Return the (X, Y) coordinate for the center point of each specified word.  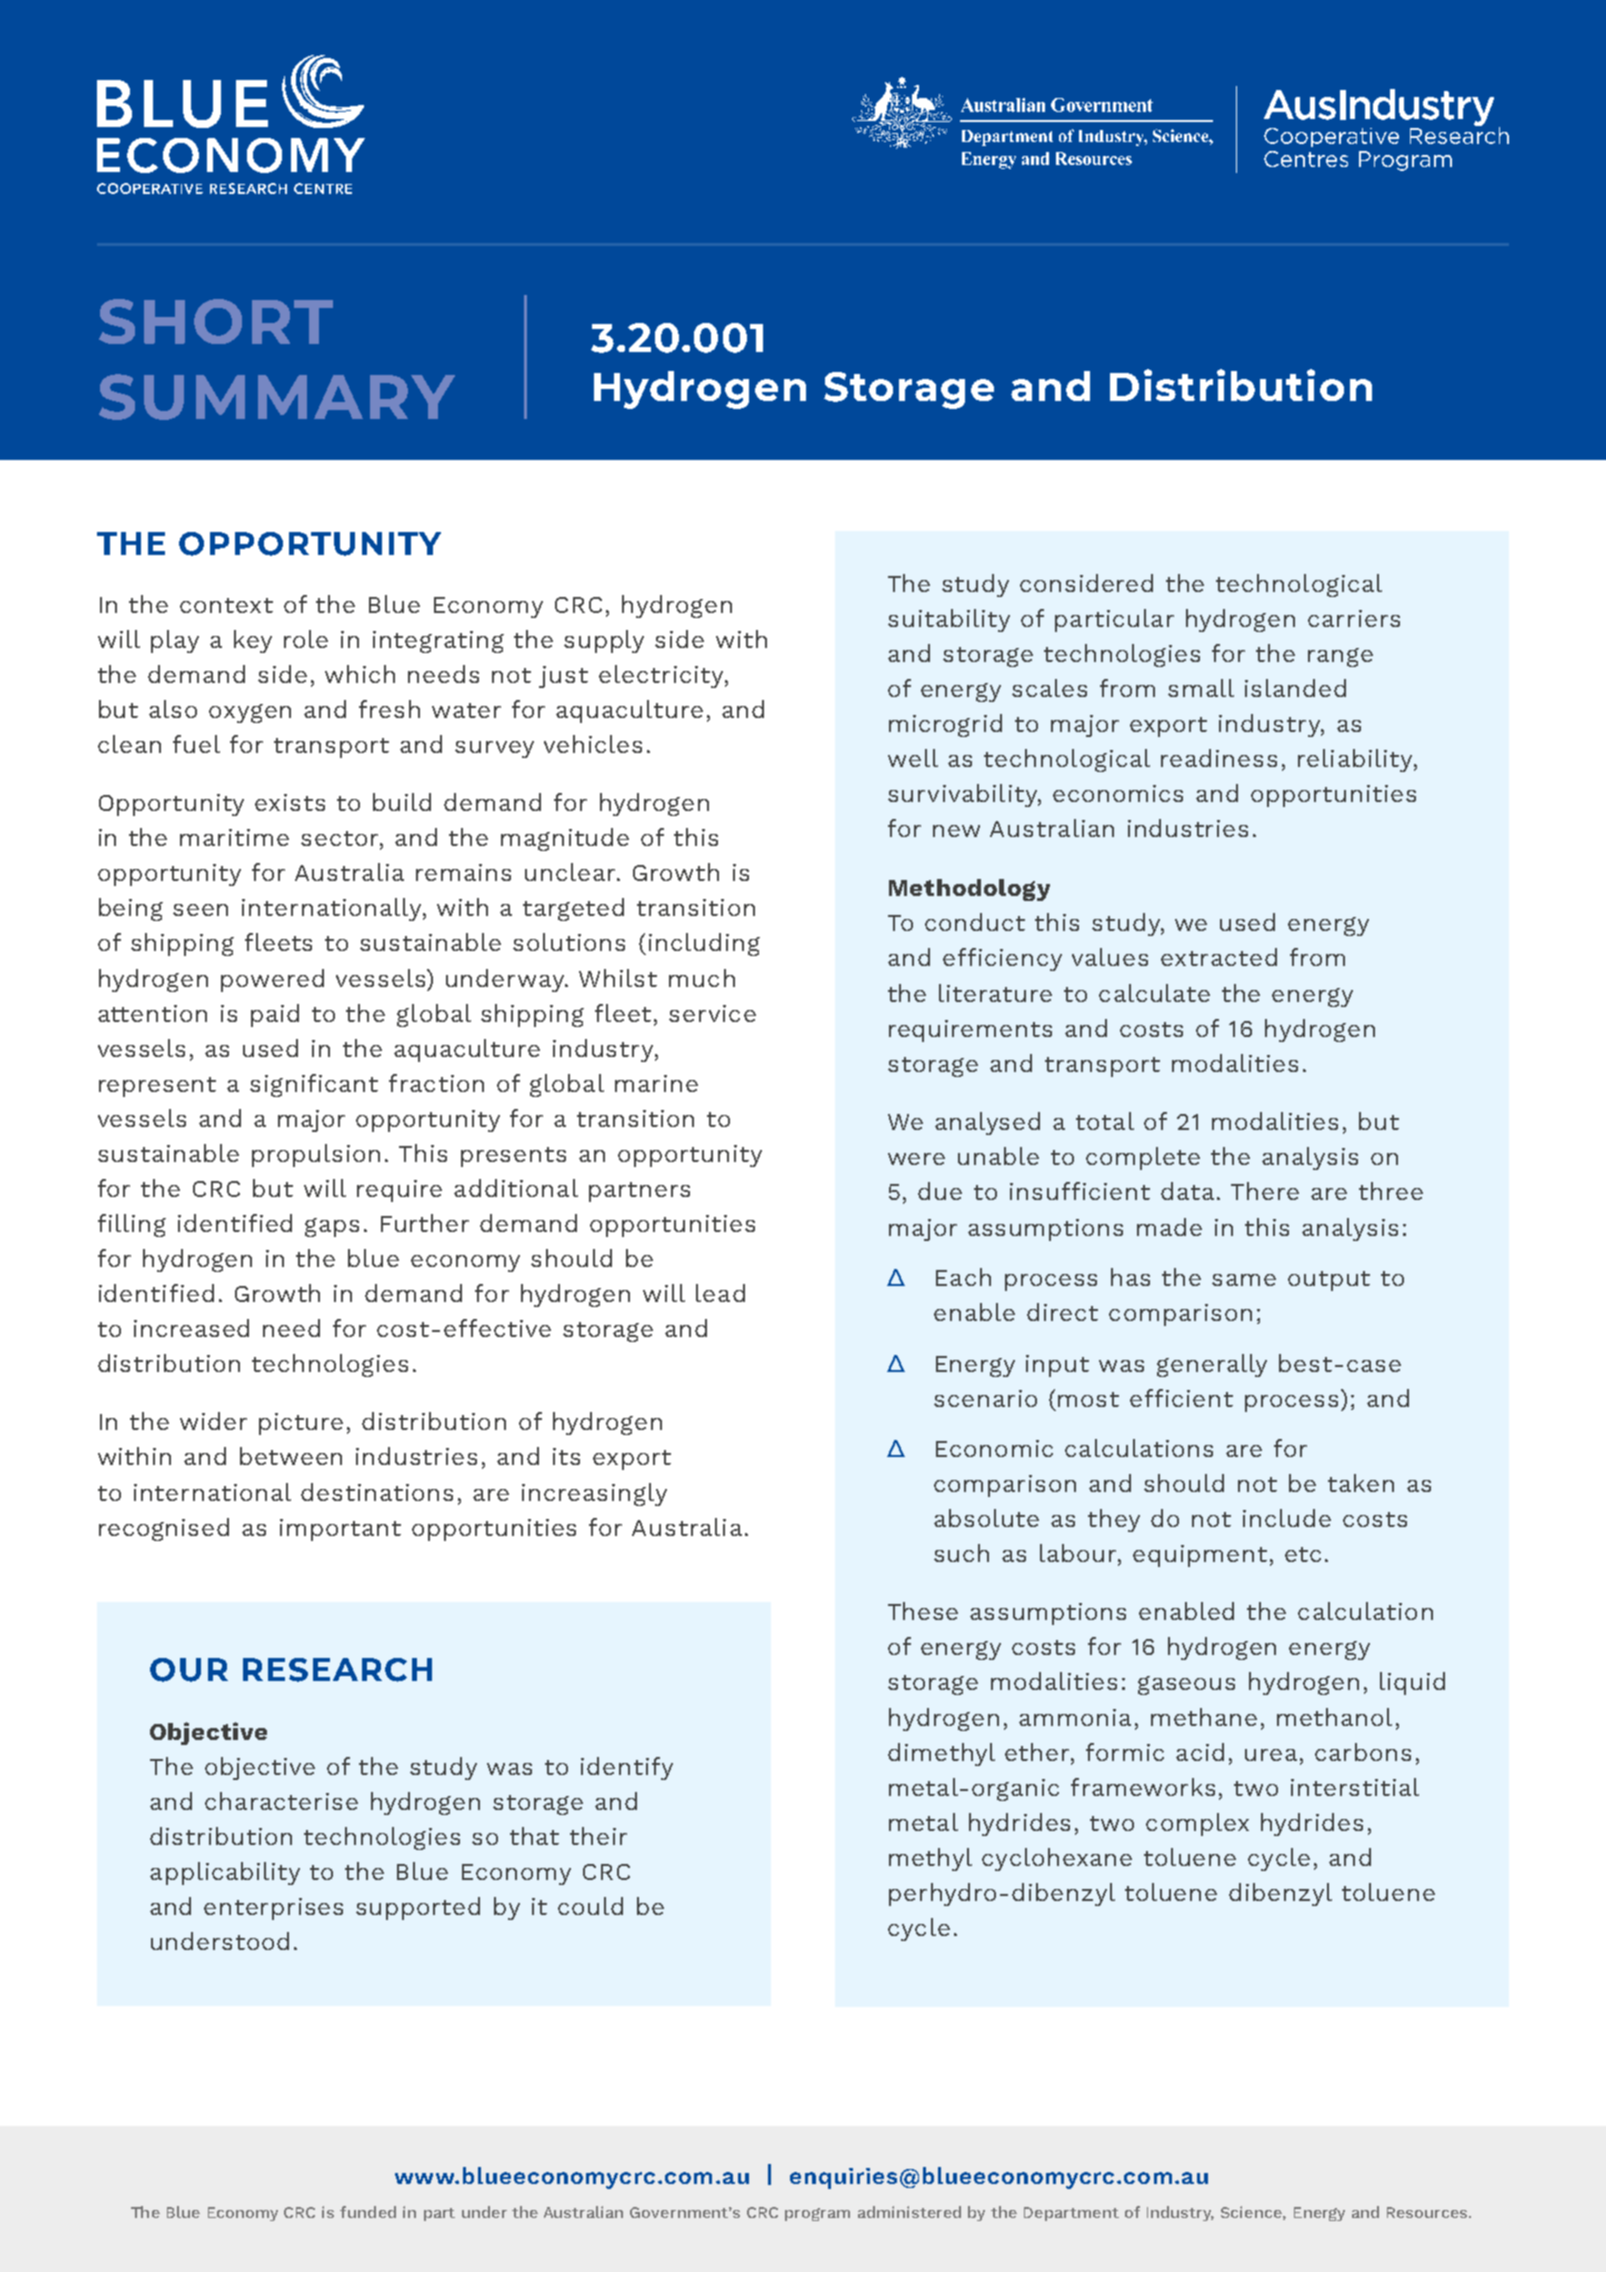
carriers (1354, 618)
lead (720, 1293)
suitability (949, 620)
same (1244, 1280)
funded (368, 2212)
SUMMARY (277, 397)
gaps (332, 1227)
